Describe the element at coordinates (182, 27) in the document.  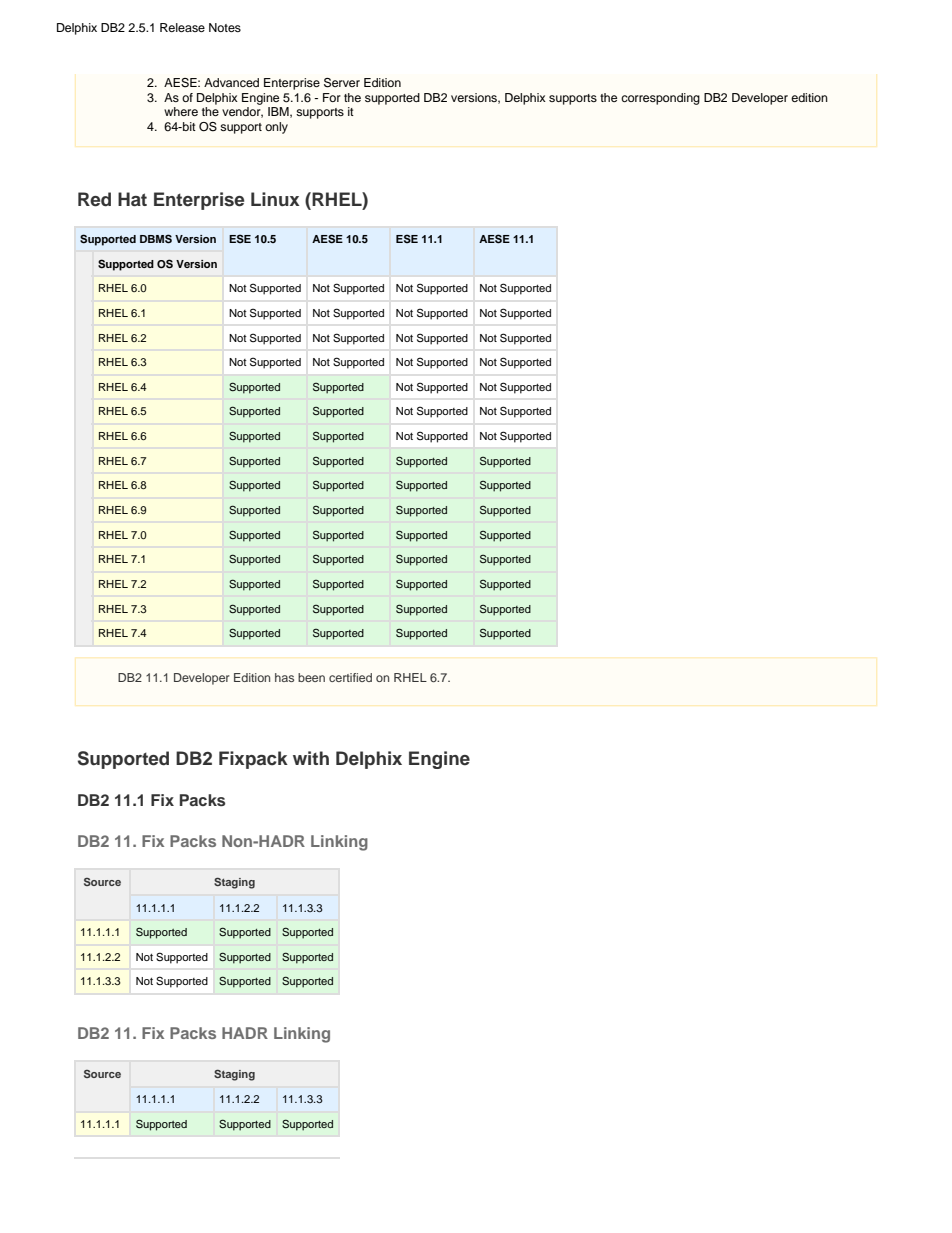
I see `Release` at that location.
